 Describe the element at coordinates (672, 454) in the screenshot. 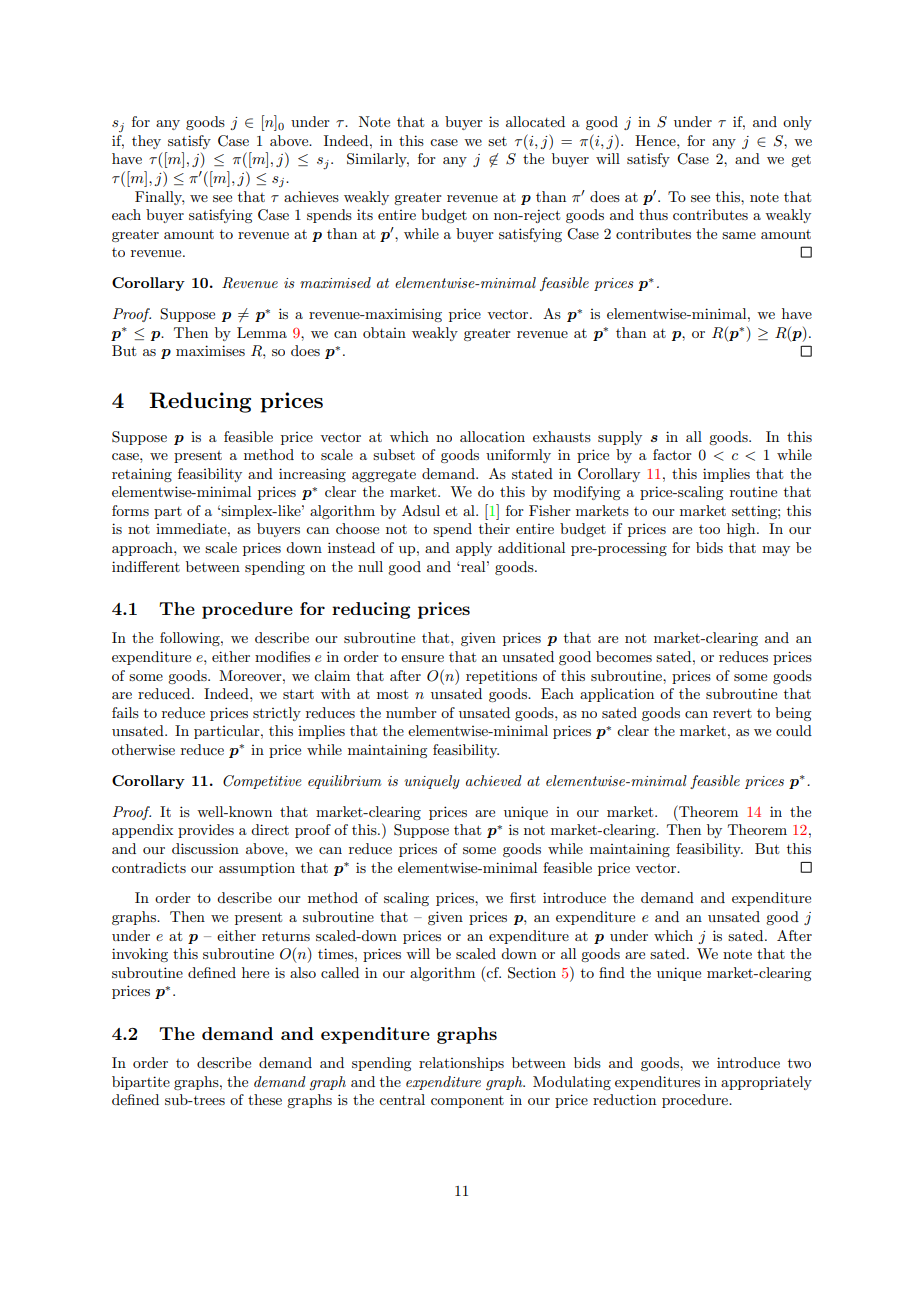

I see `factor` at that location.
